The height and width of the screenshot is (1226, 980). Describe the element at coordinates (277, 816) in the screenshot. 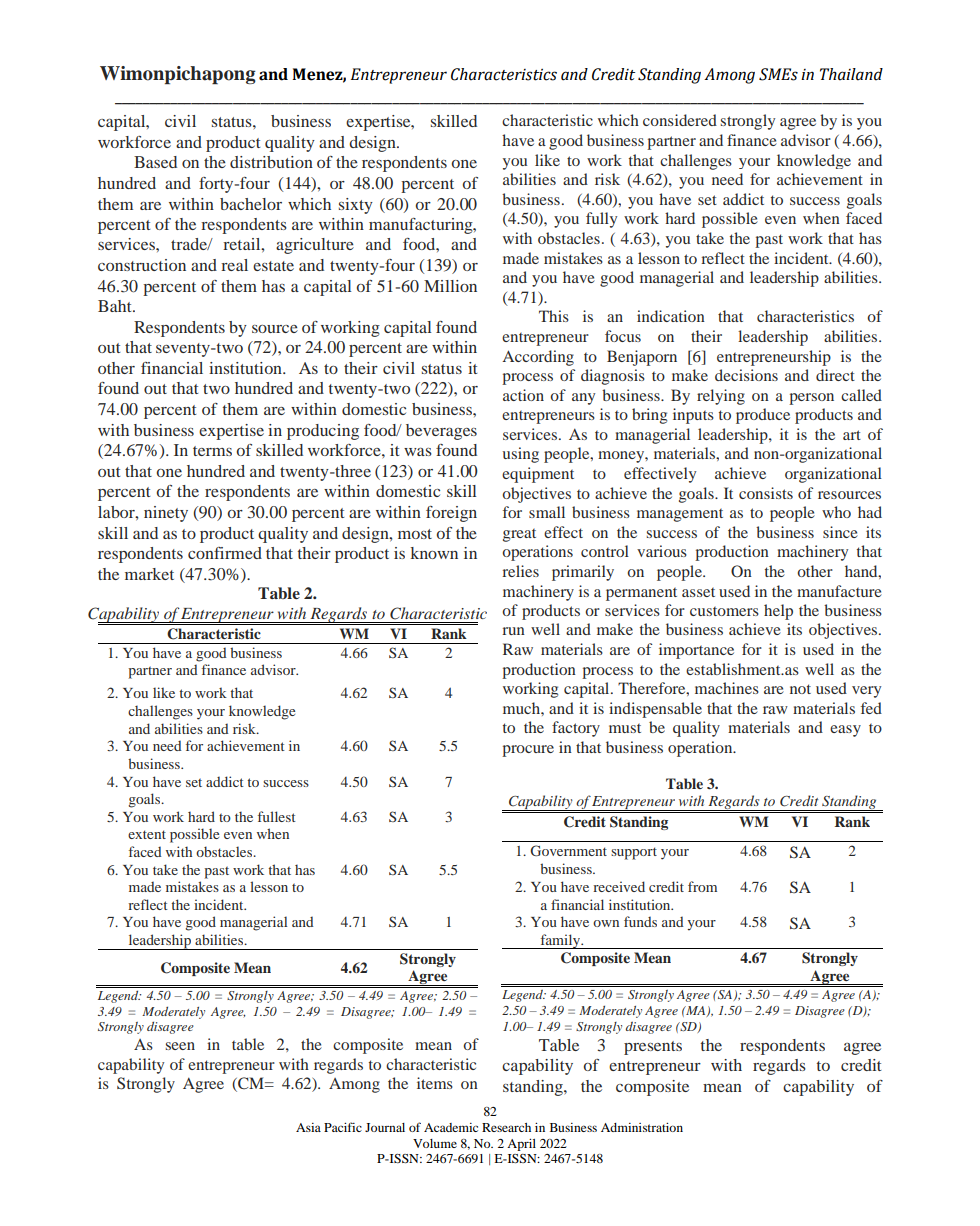

I see `fullest` at that location.
